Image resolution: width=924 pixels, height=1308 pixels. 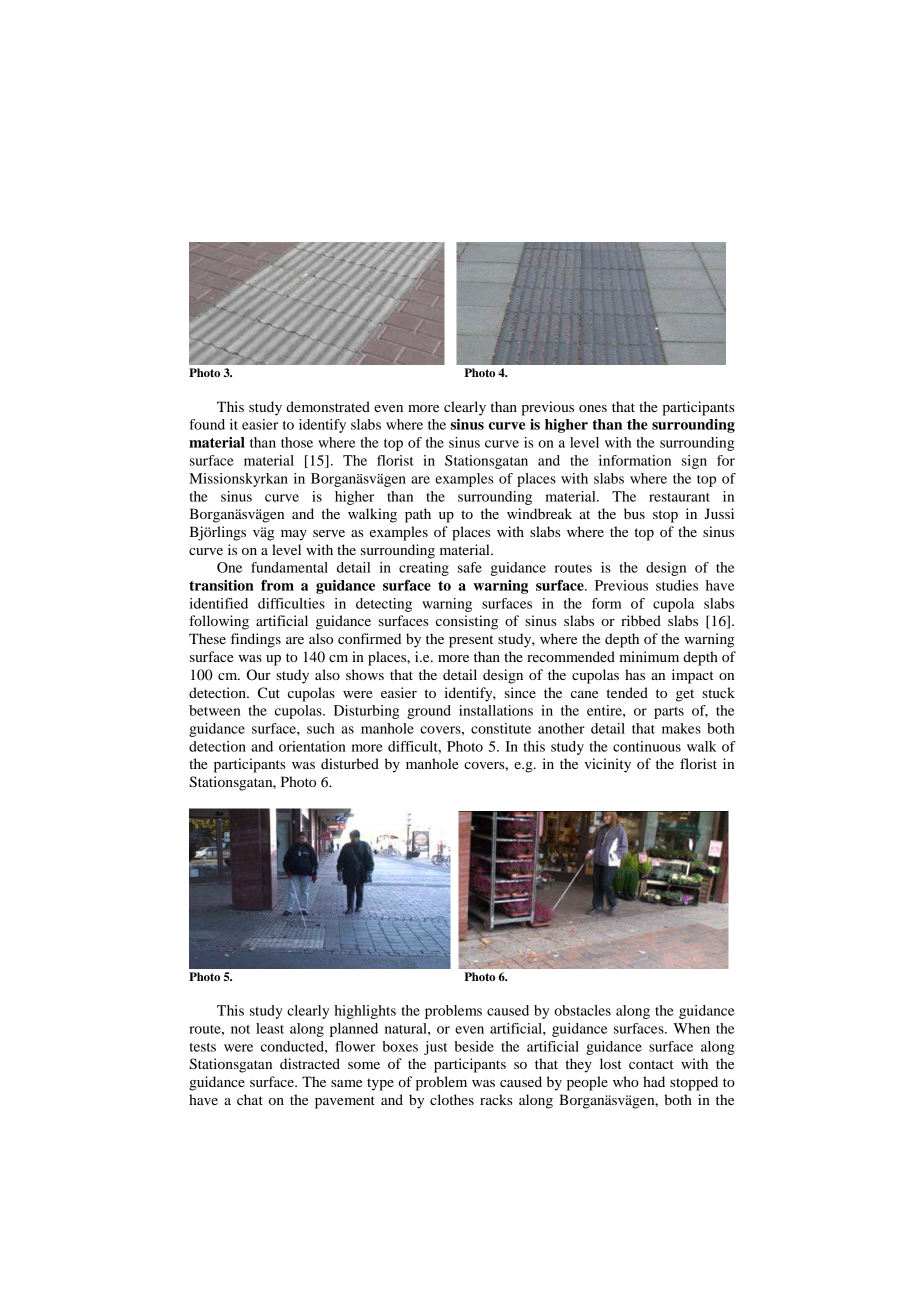 I want to click on continuous, so click(x=647, y=746).
